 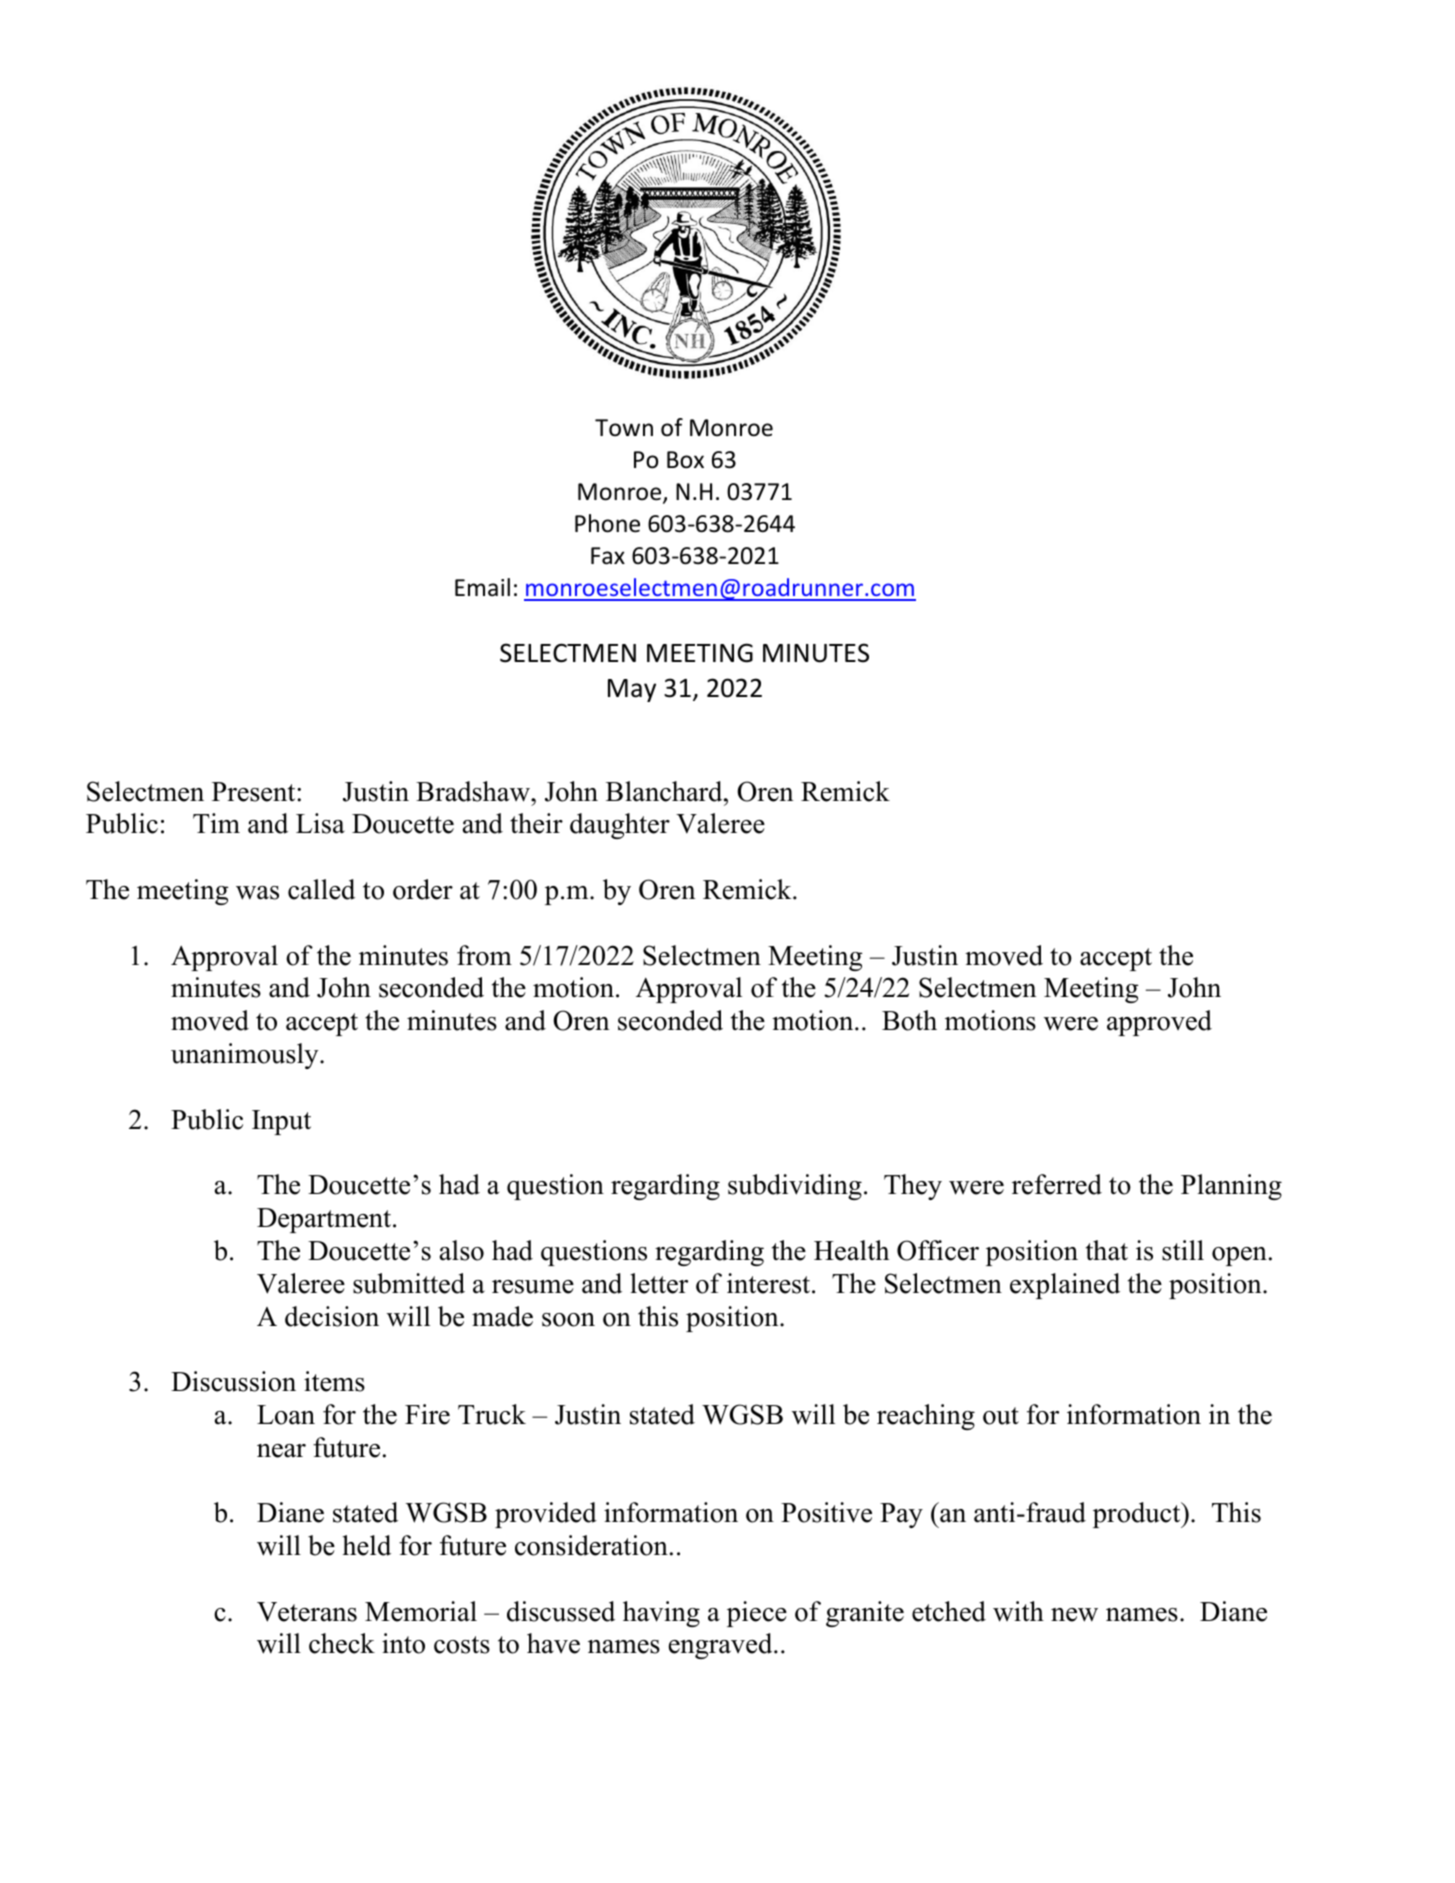 I want to click on Email, so click(x=482, y=587).
